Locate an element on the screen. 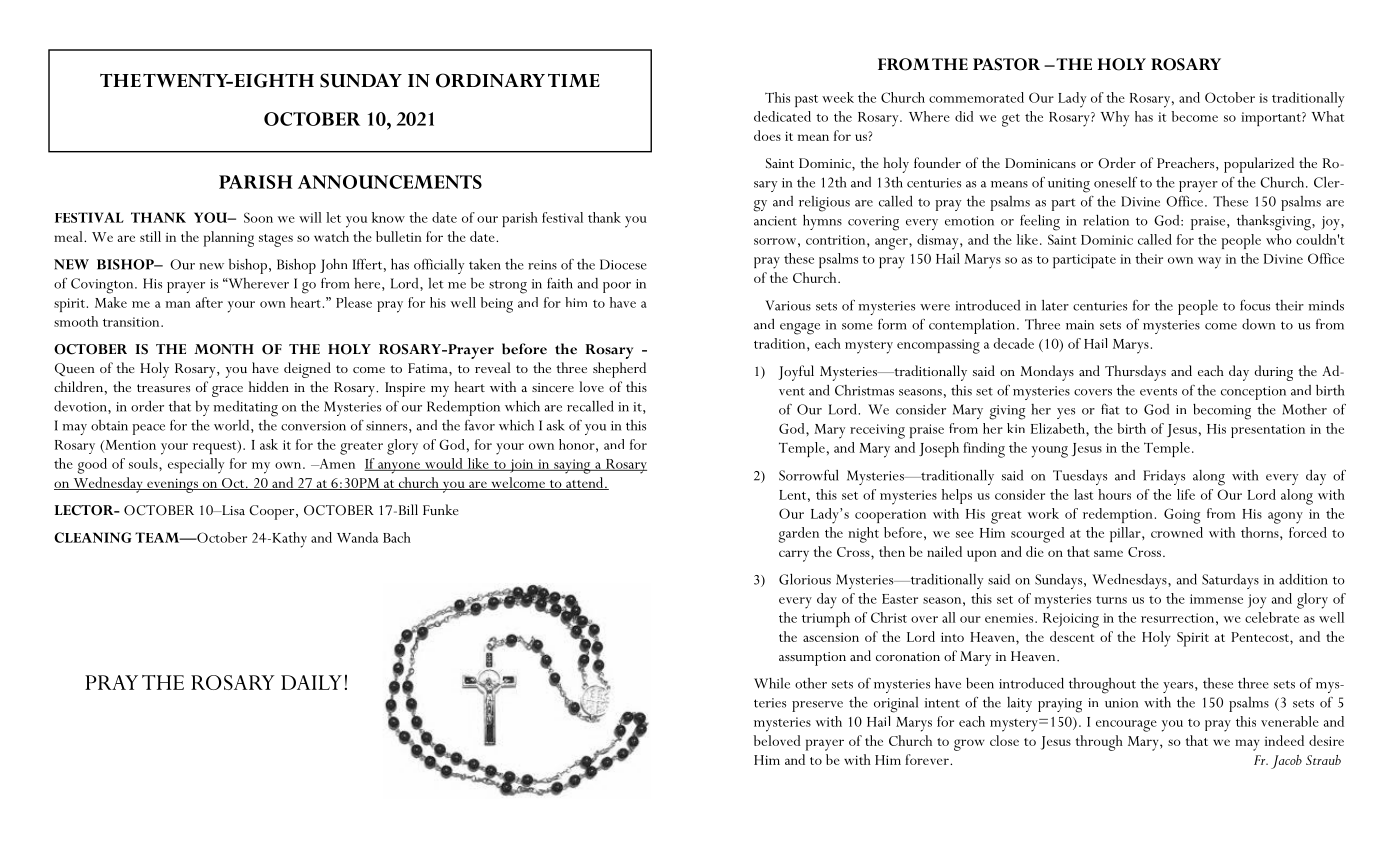 This screenshot has height=850, width=1400. dedicated is located at coordinates (782, 116).
